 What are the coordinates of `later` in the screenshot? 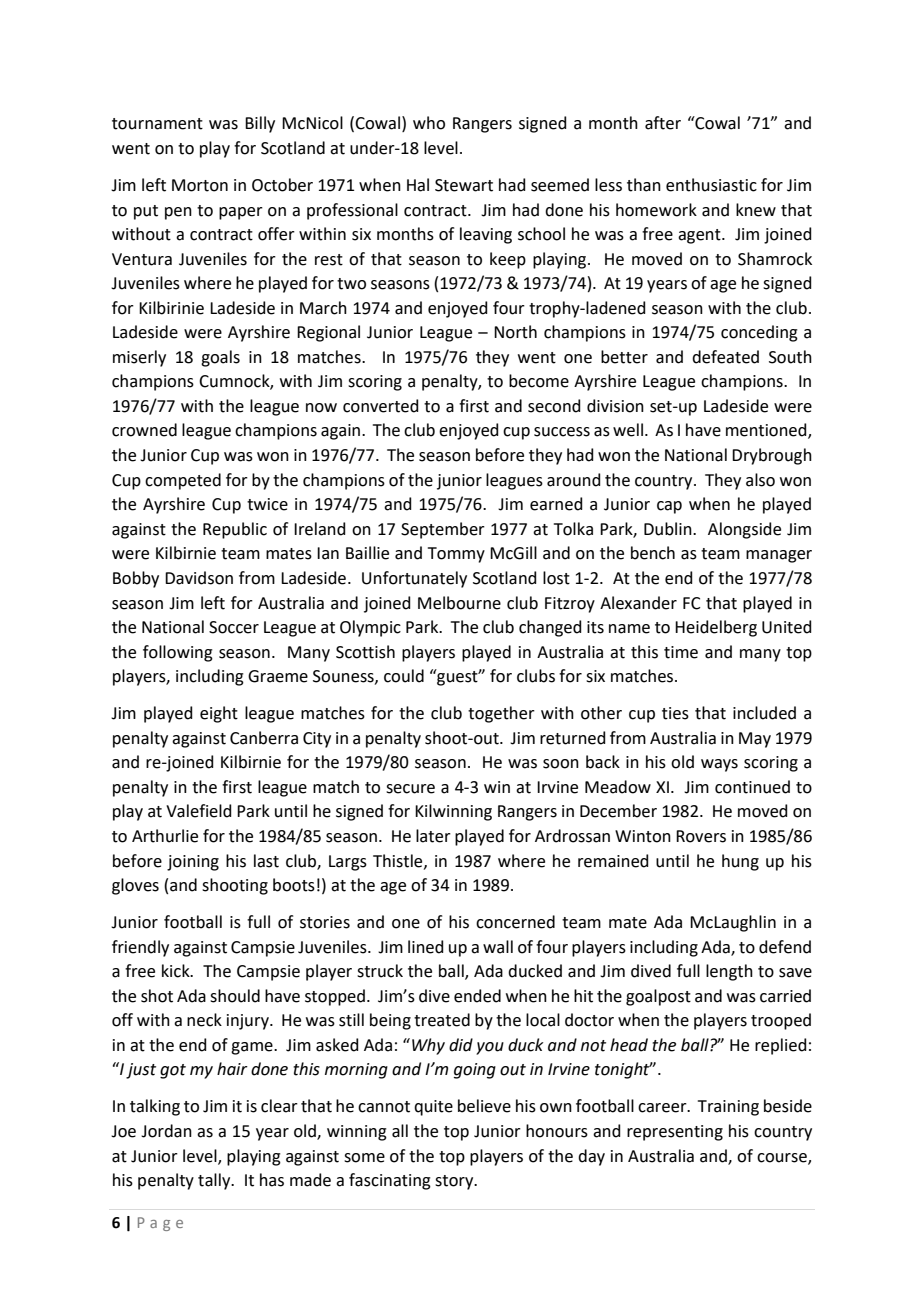 It's located at (433, 836).
